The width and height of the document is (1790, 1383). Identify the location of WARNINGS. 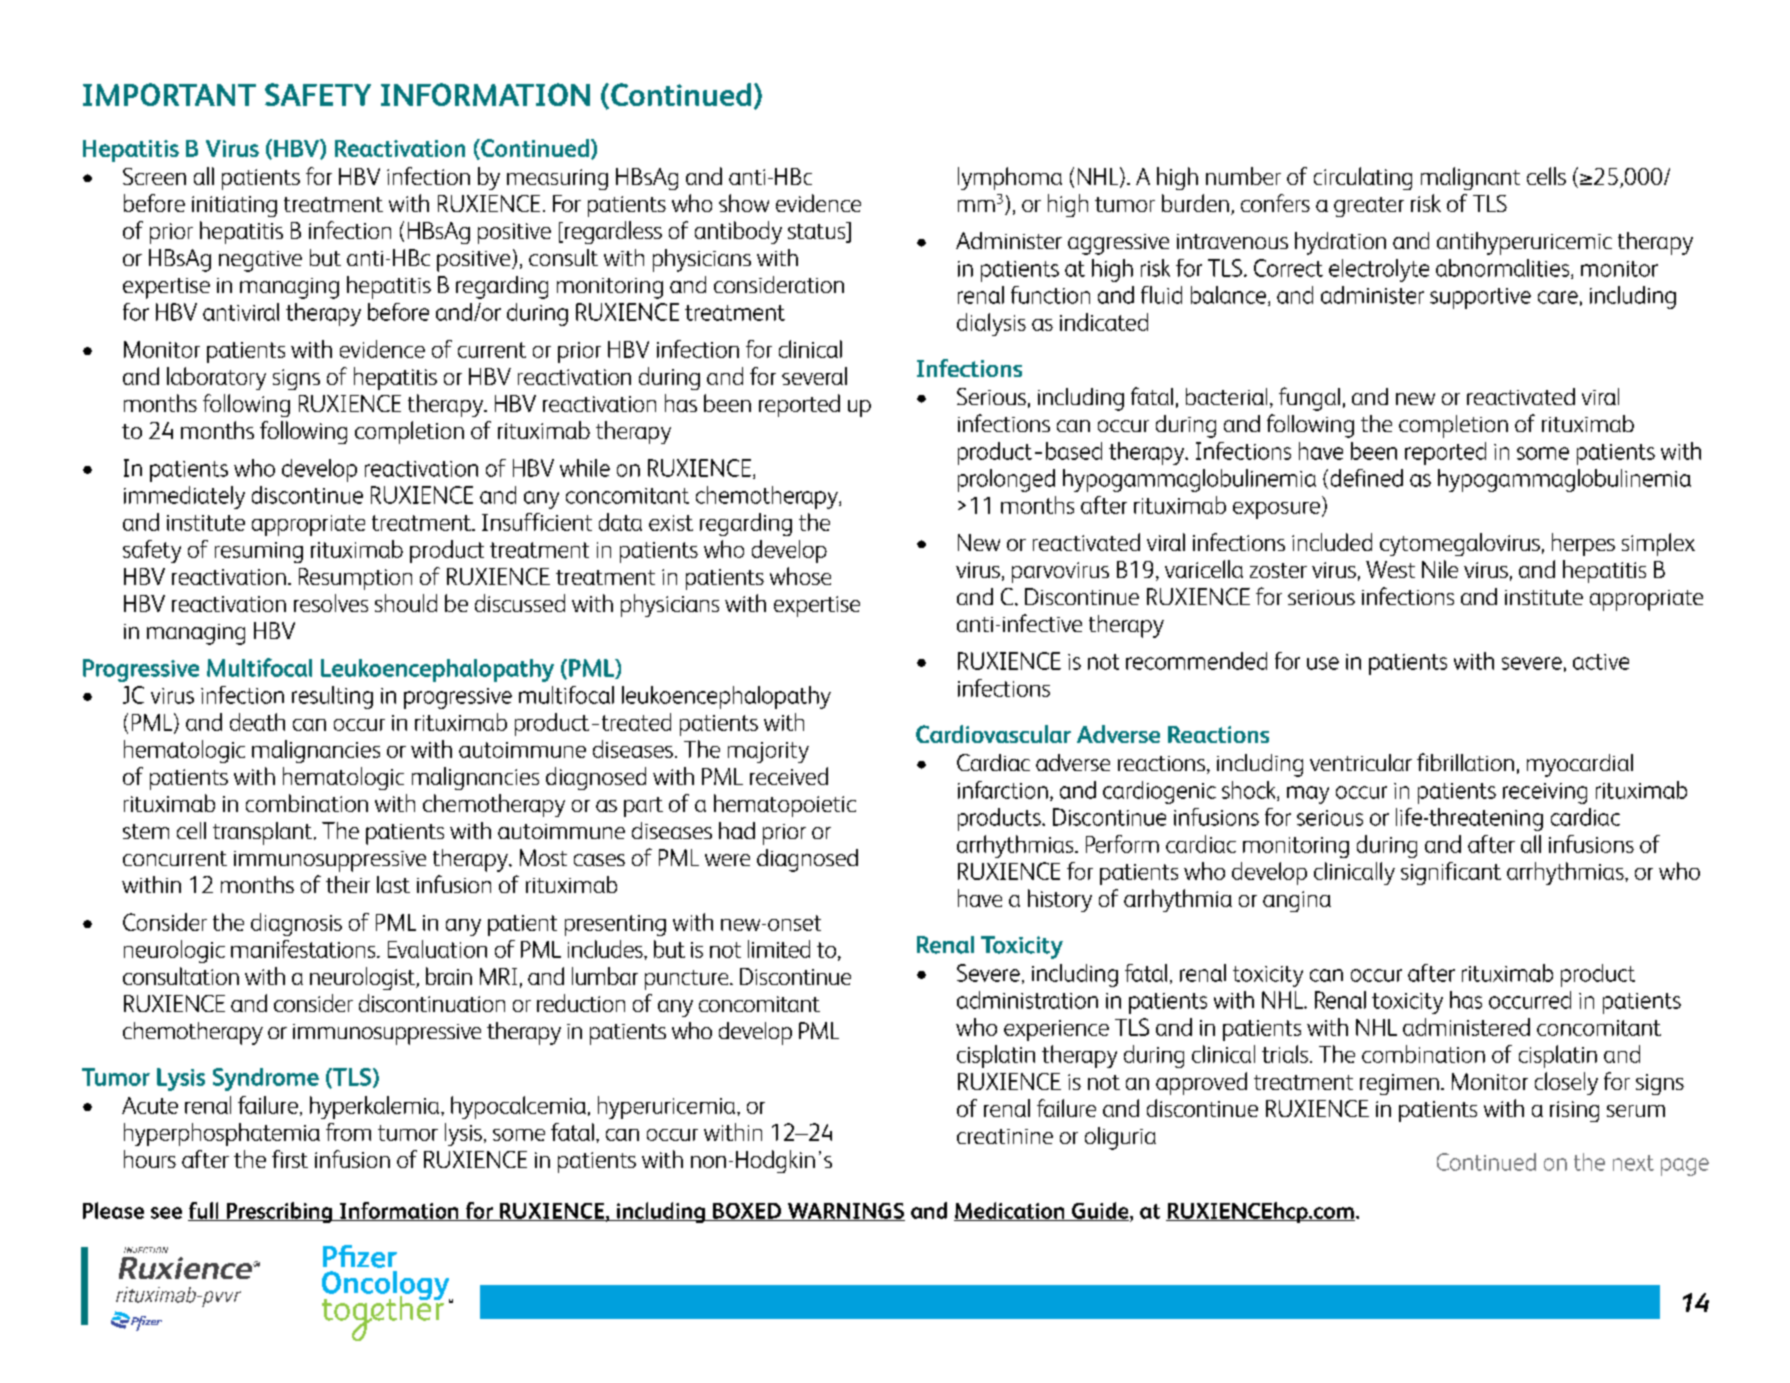
(845, 1212).
